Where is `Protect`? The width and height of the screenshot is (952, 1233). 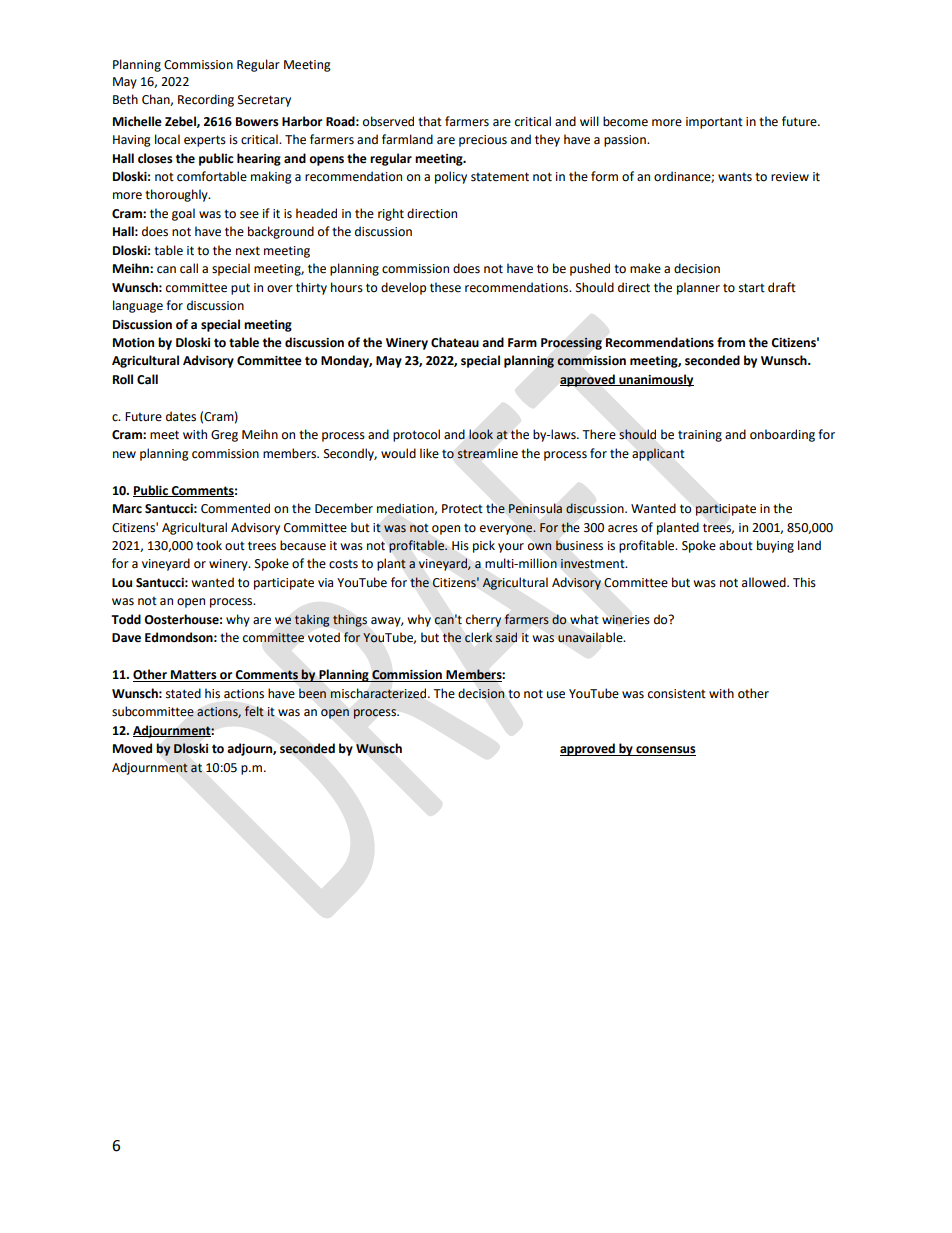
Protect is located at coordinates (462, 509).
